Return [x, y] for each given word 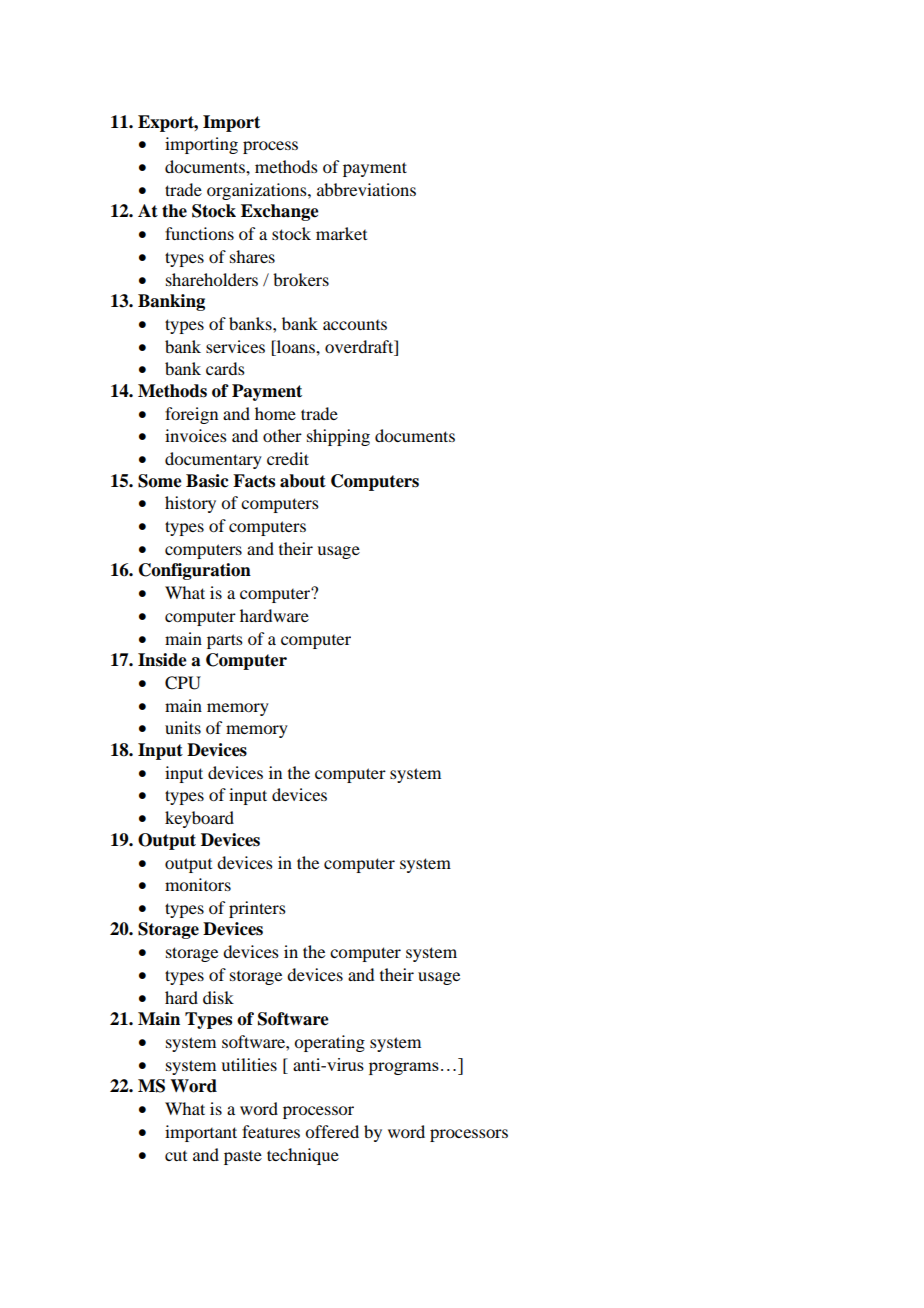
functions [199, 233]
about [303, 481]
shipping [338, 437]
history [190, 504]
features [271, 1131]
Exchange [280, 212]
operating [329, 1043]
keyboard [199, 819]
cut [176, 1156]
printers [257, 909]
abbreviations [366, 189]
